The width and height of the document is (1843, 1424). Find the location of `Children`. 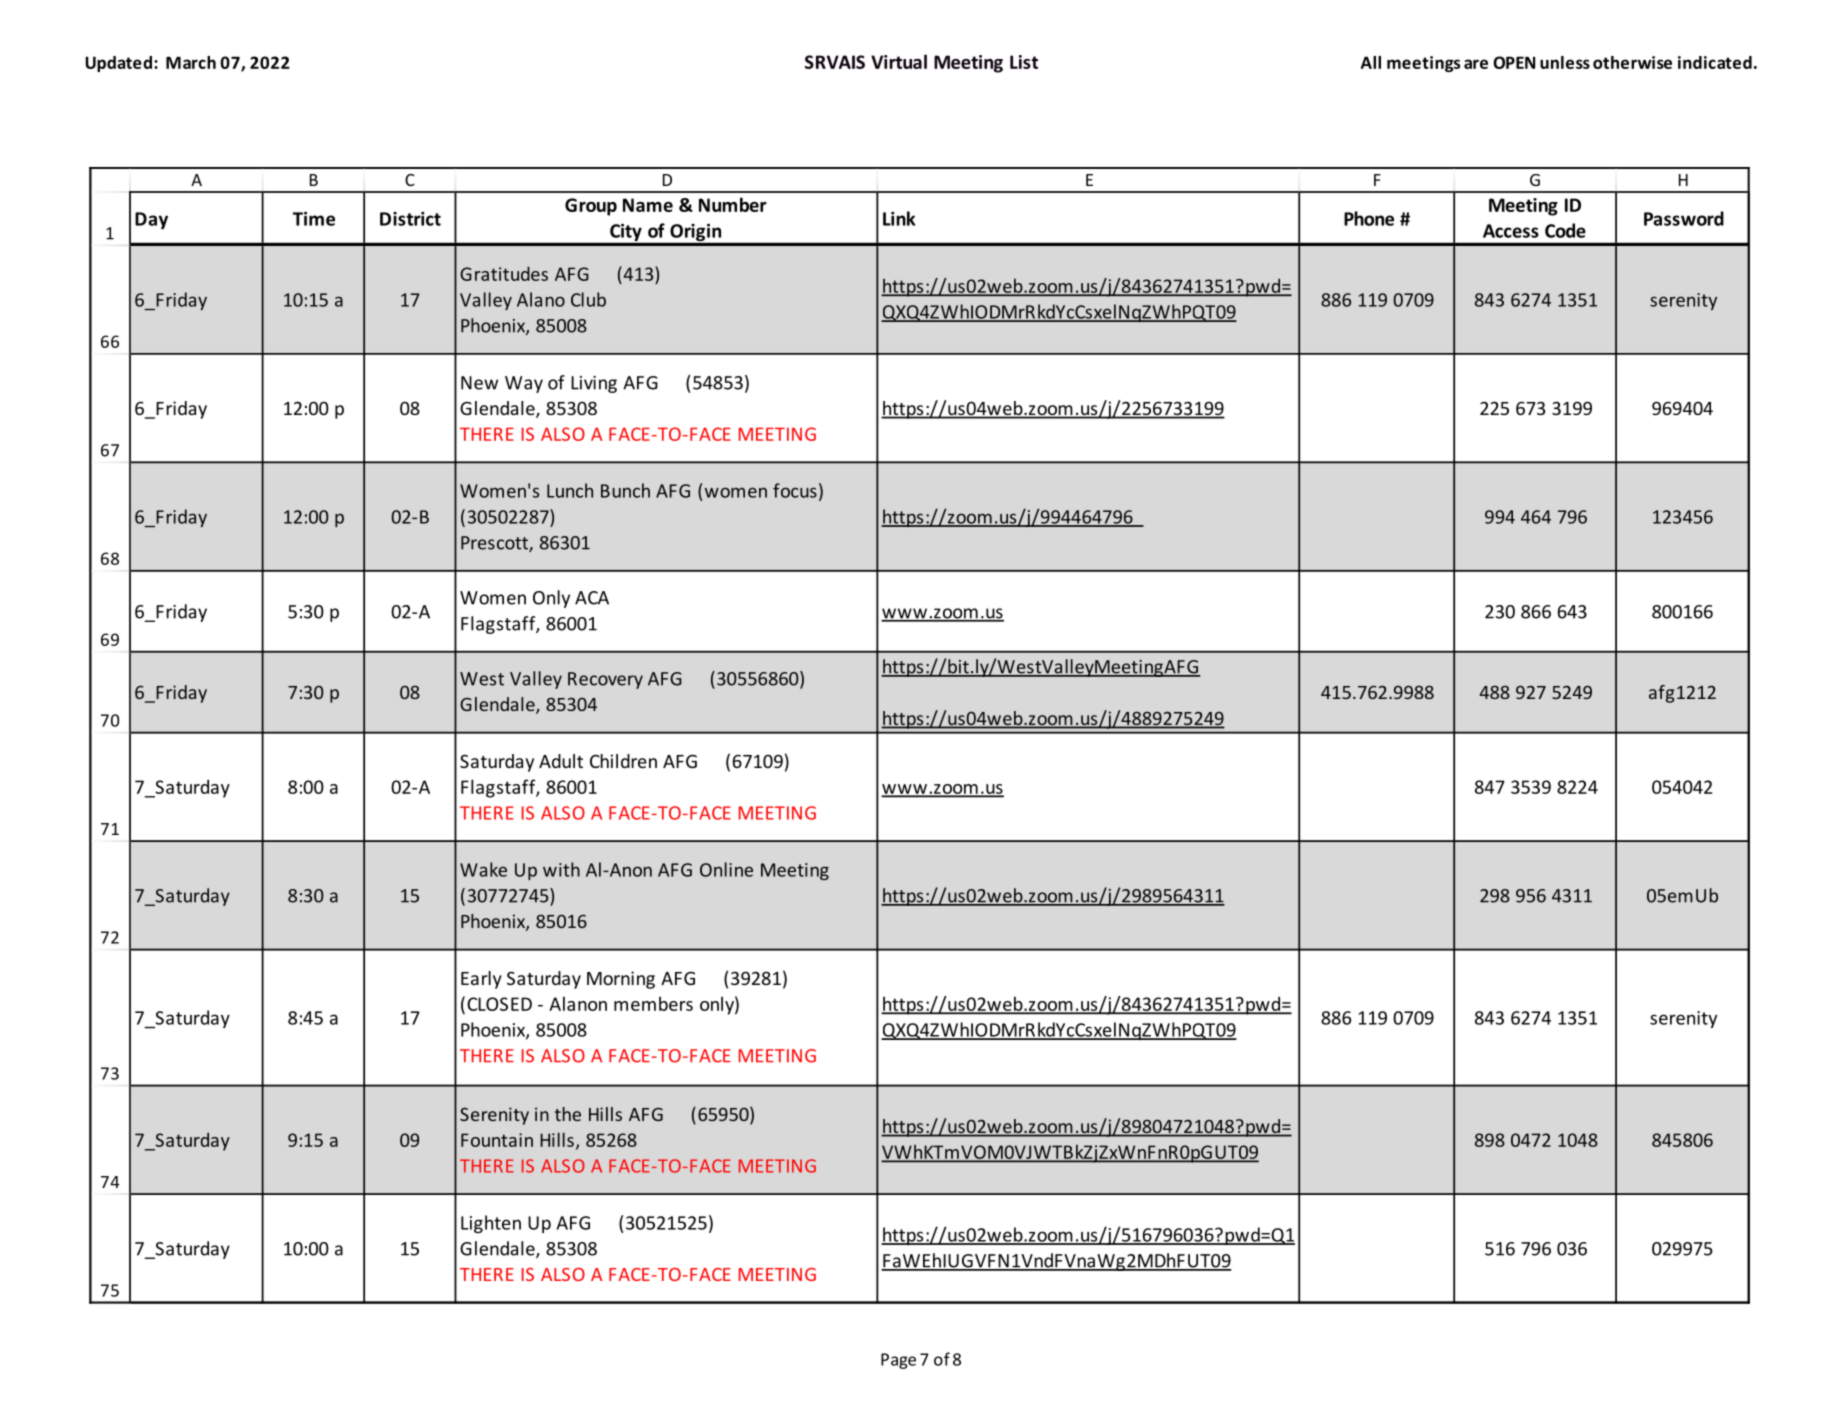

Children is located at coordinates (623, 761).
